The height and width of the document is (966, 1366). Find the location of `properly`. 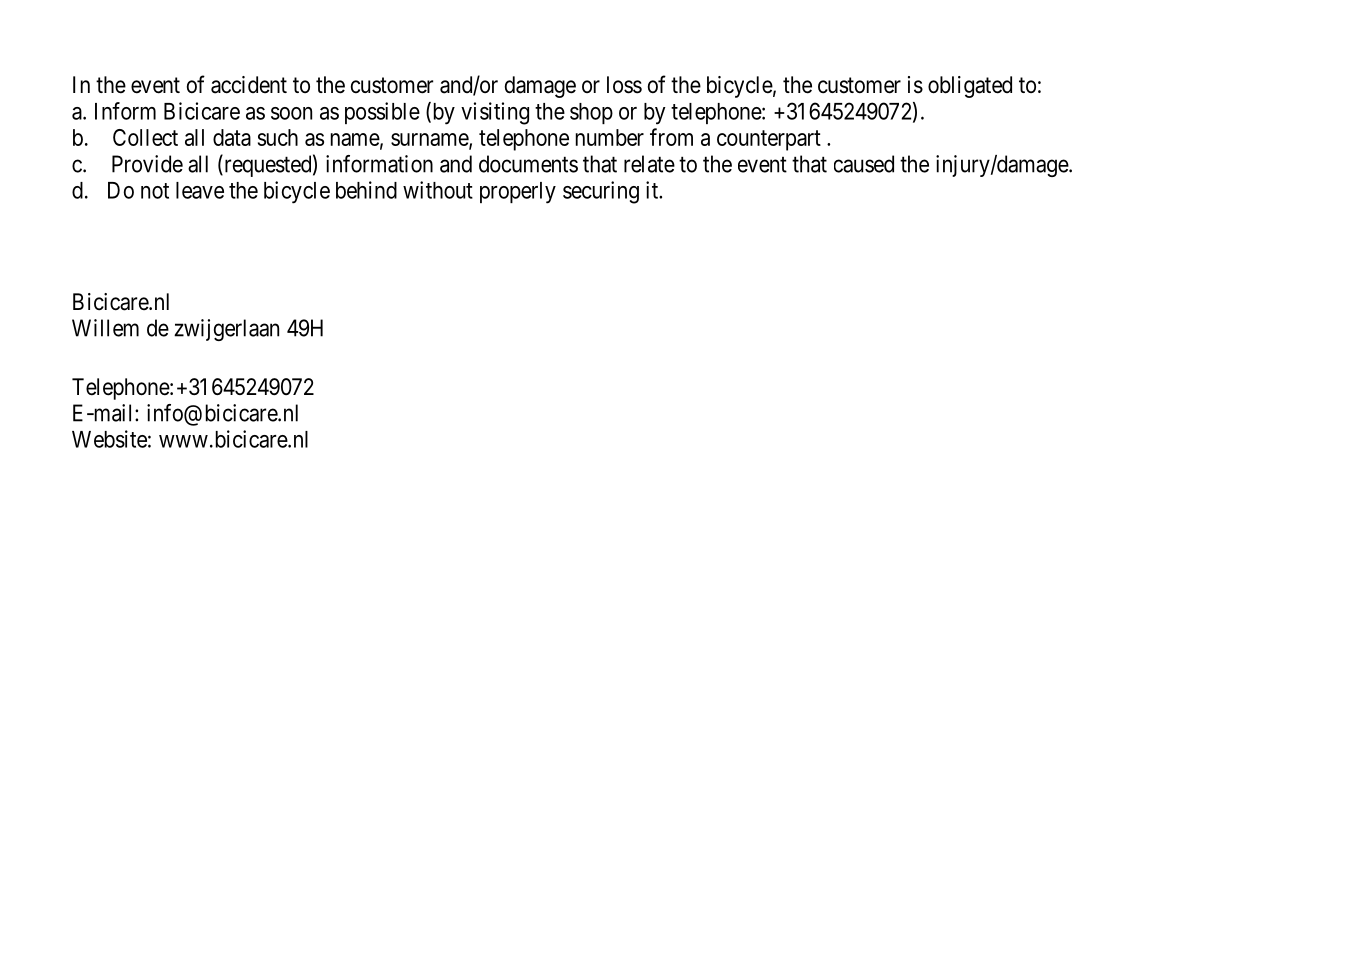

properly is located at coordinates (518, 193).
